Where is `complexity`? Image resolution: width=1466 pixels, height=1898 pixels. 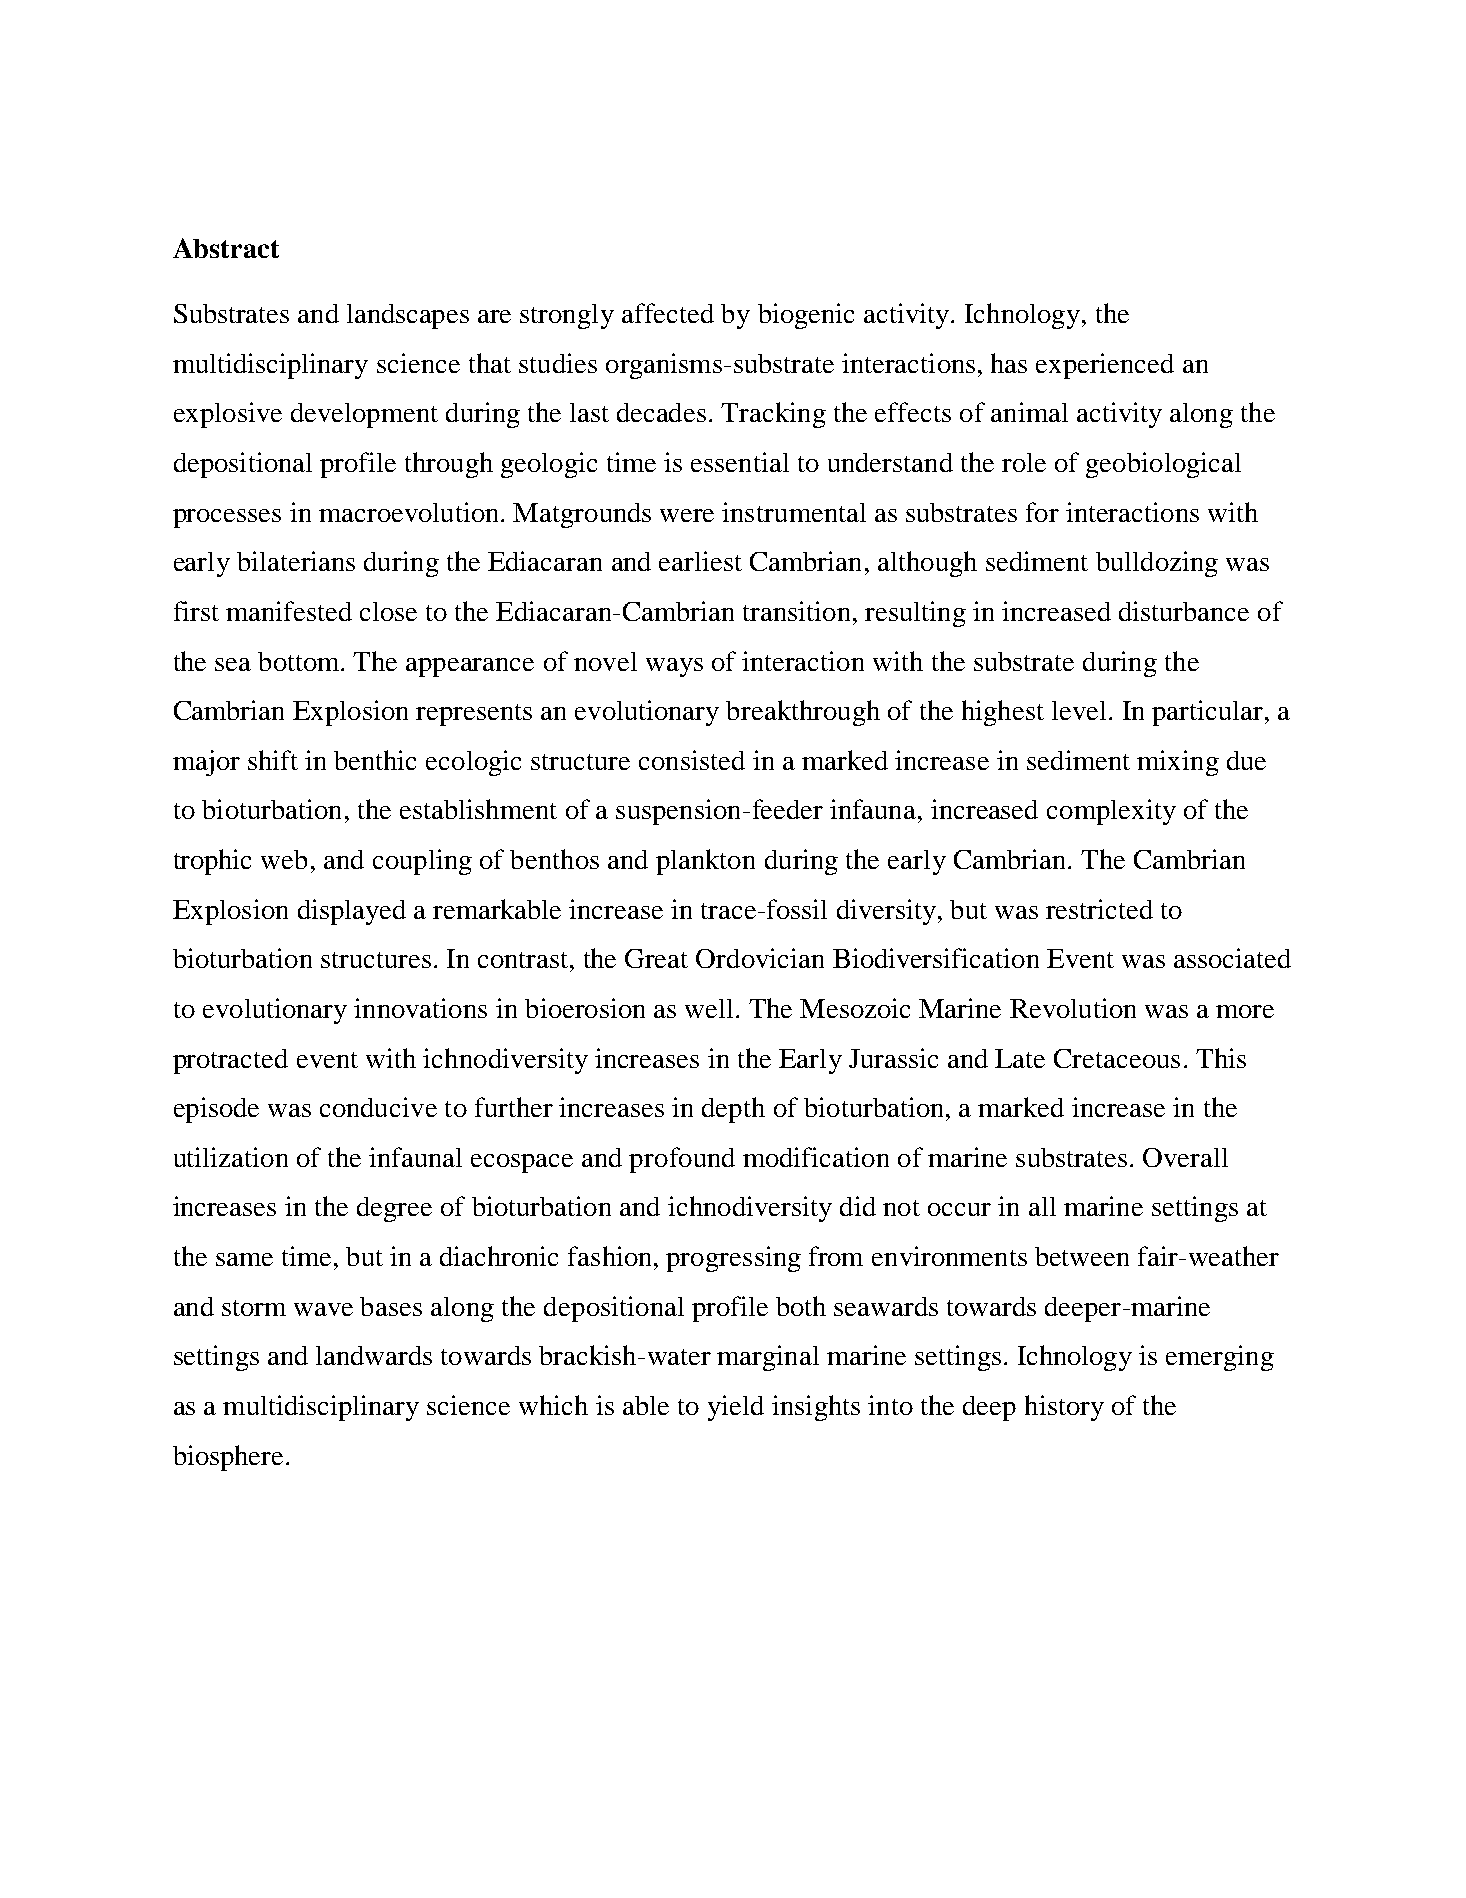 complexity is located at coordinates (1111, 812).
